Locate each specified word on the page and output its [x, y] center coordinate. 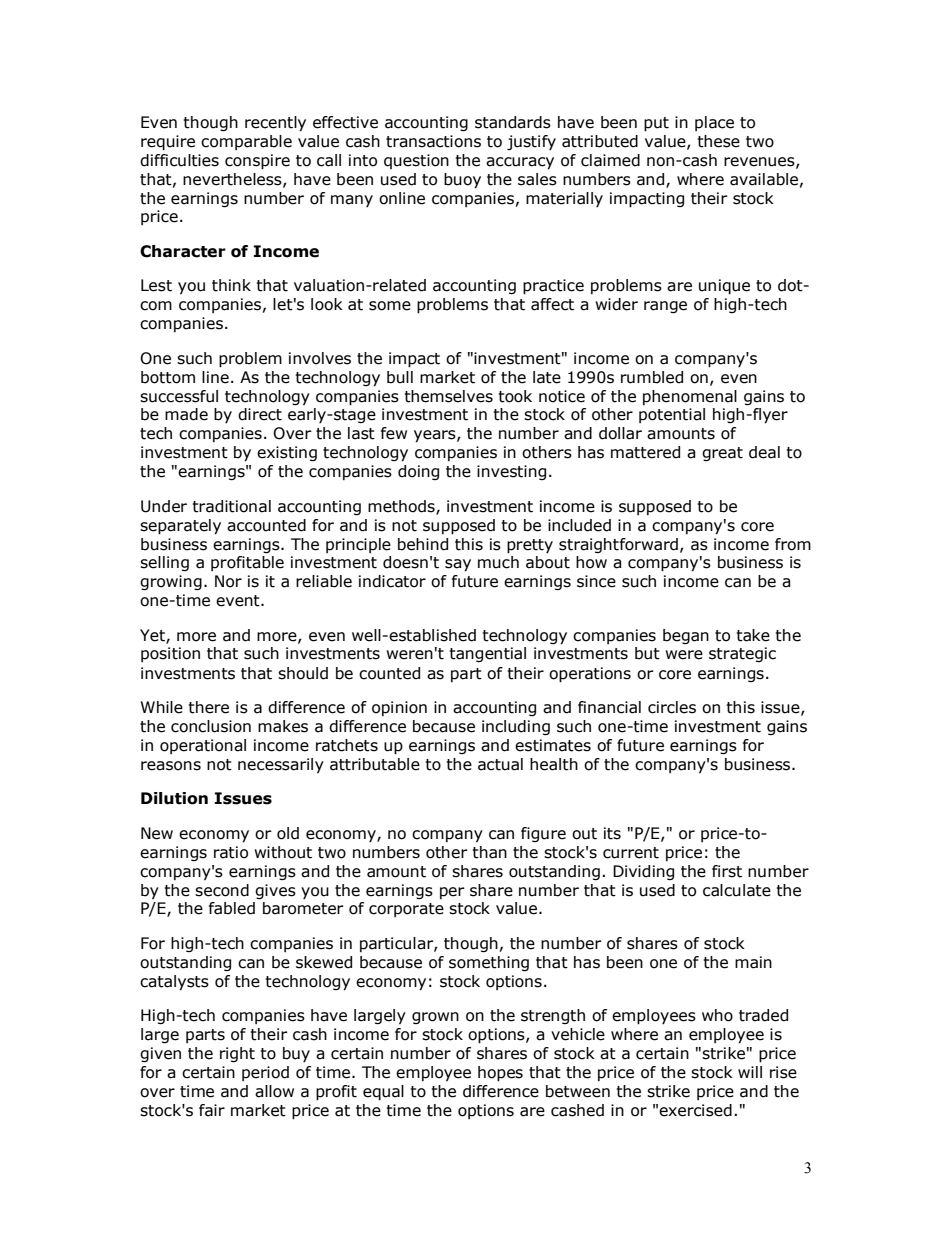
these [719, 141]
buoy [462, 181]
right [237, 1054]
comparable [246, 142]
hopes [500, 1074]
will [750, 1072]
